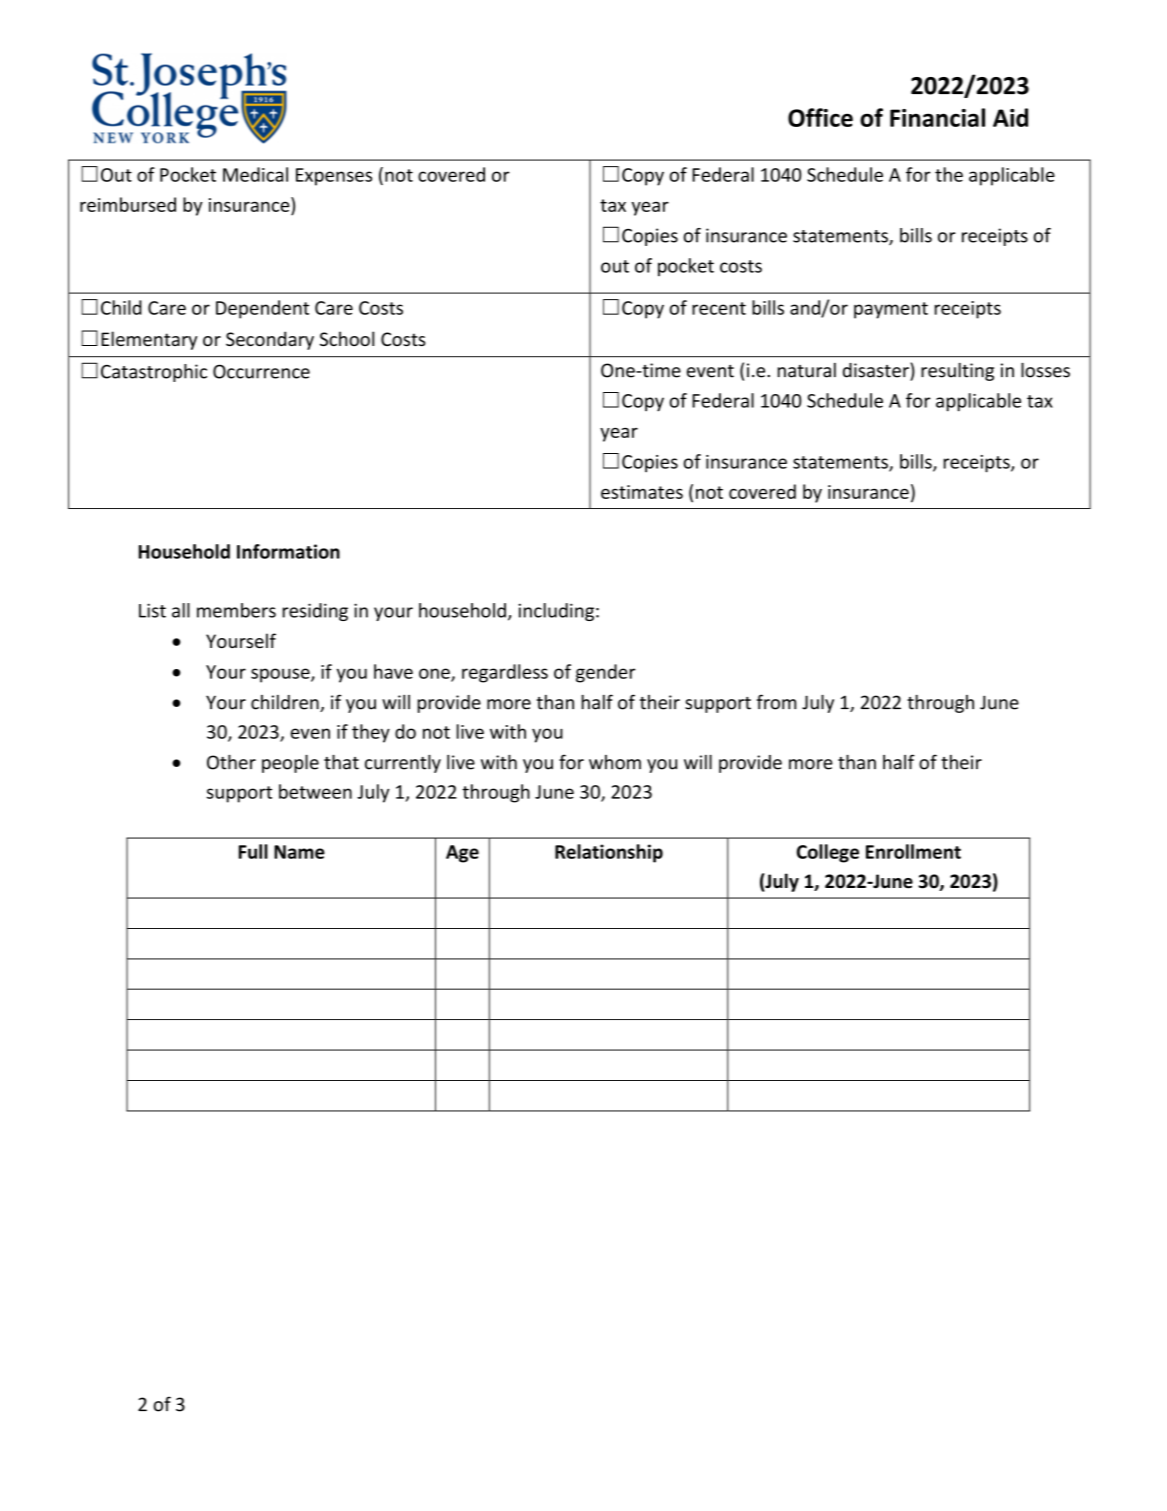 The image size is (1167, 1511). What do you see at coordinates (642, 492) in the screenshot?
I see `estimates` at bounding box center [642, 492].
